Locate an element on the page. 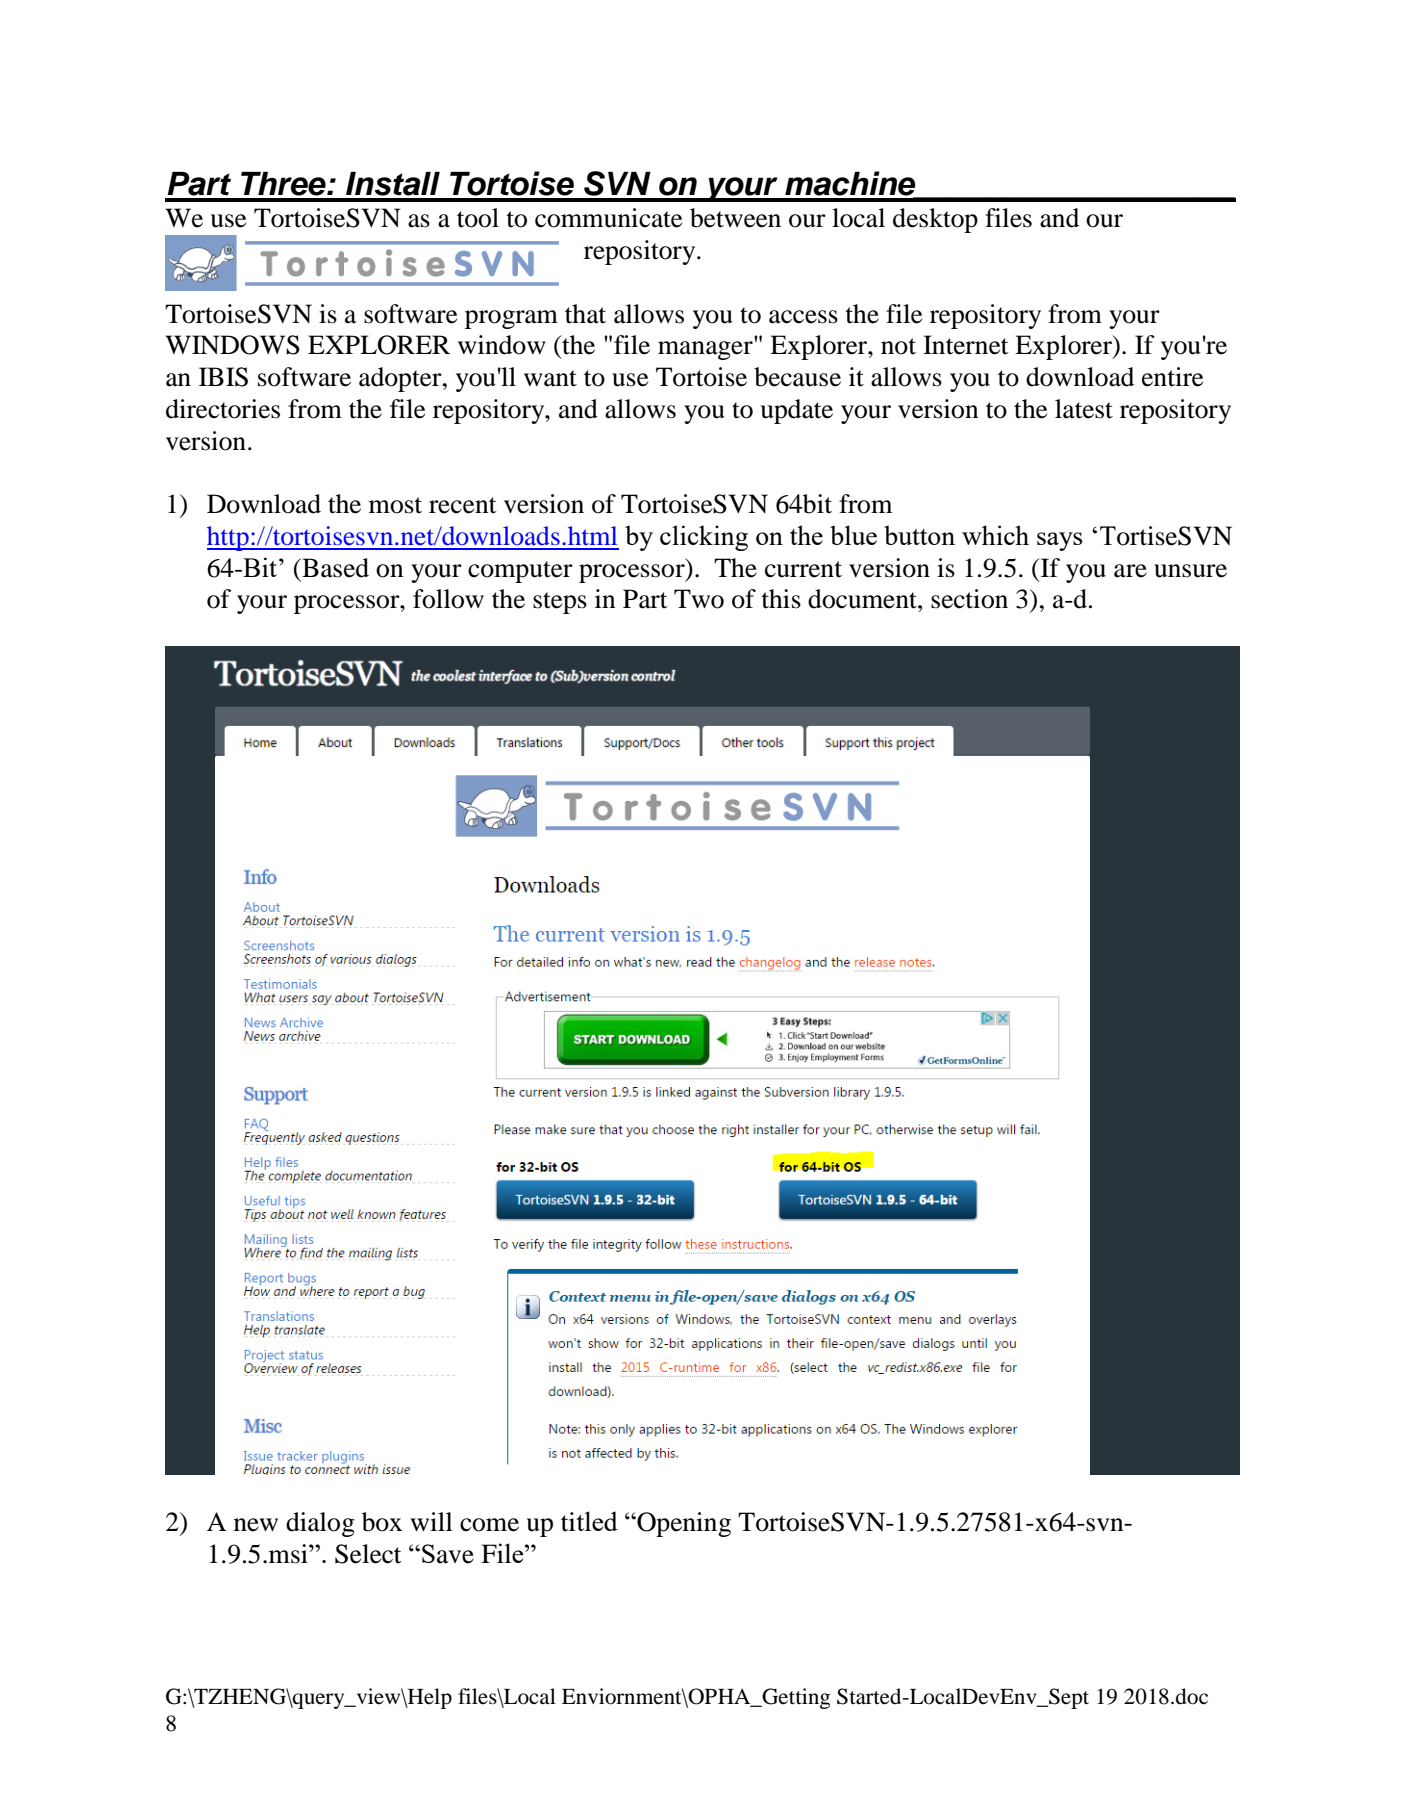  tool is located at coordinates (478, 218).
